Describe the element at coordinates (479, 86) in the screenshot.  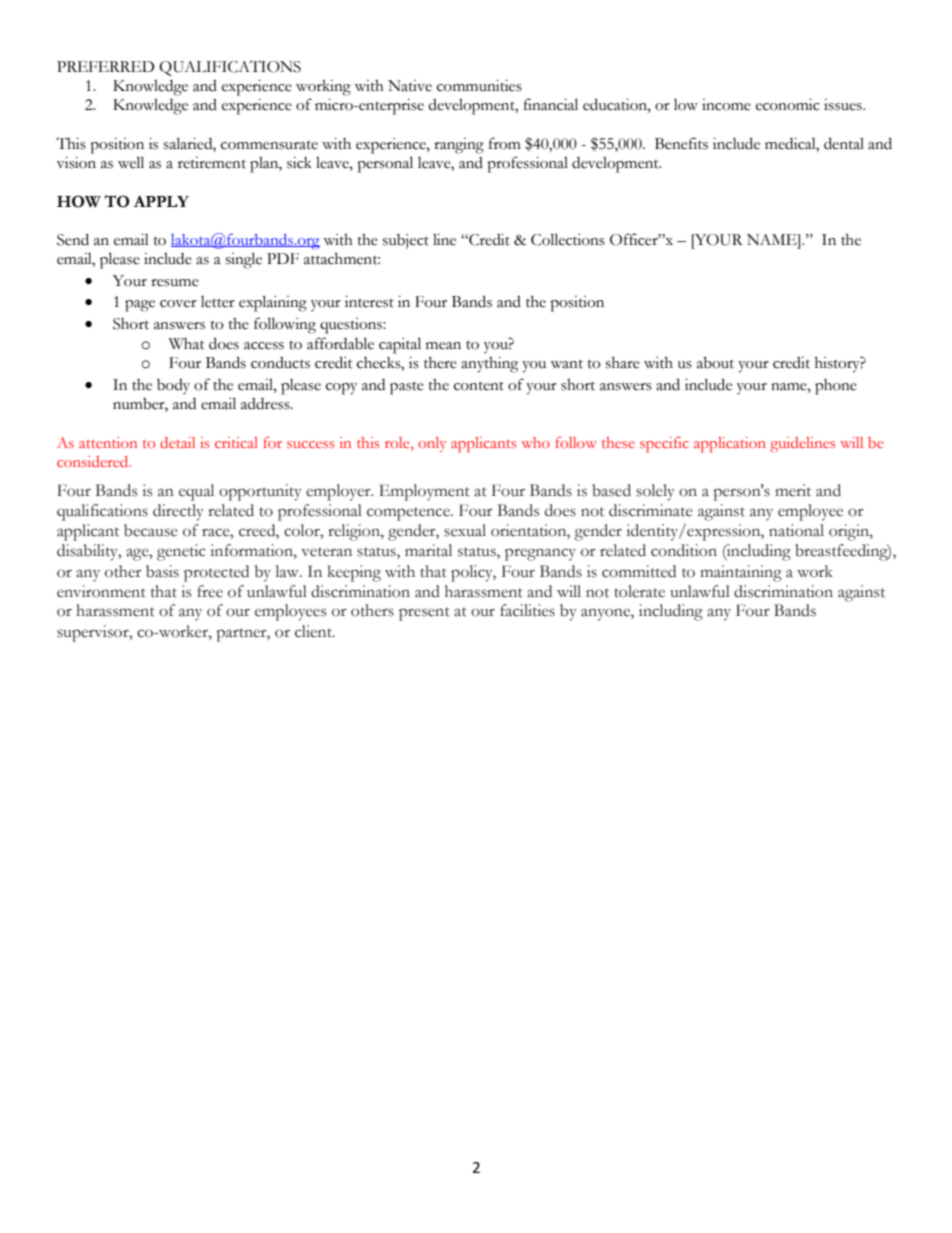
I see `communities` at that location.
